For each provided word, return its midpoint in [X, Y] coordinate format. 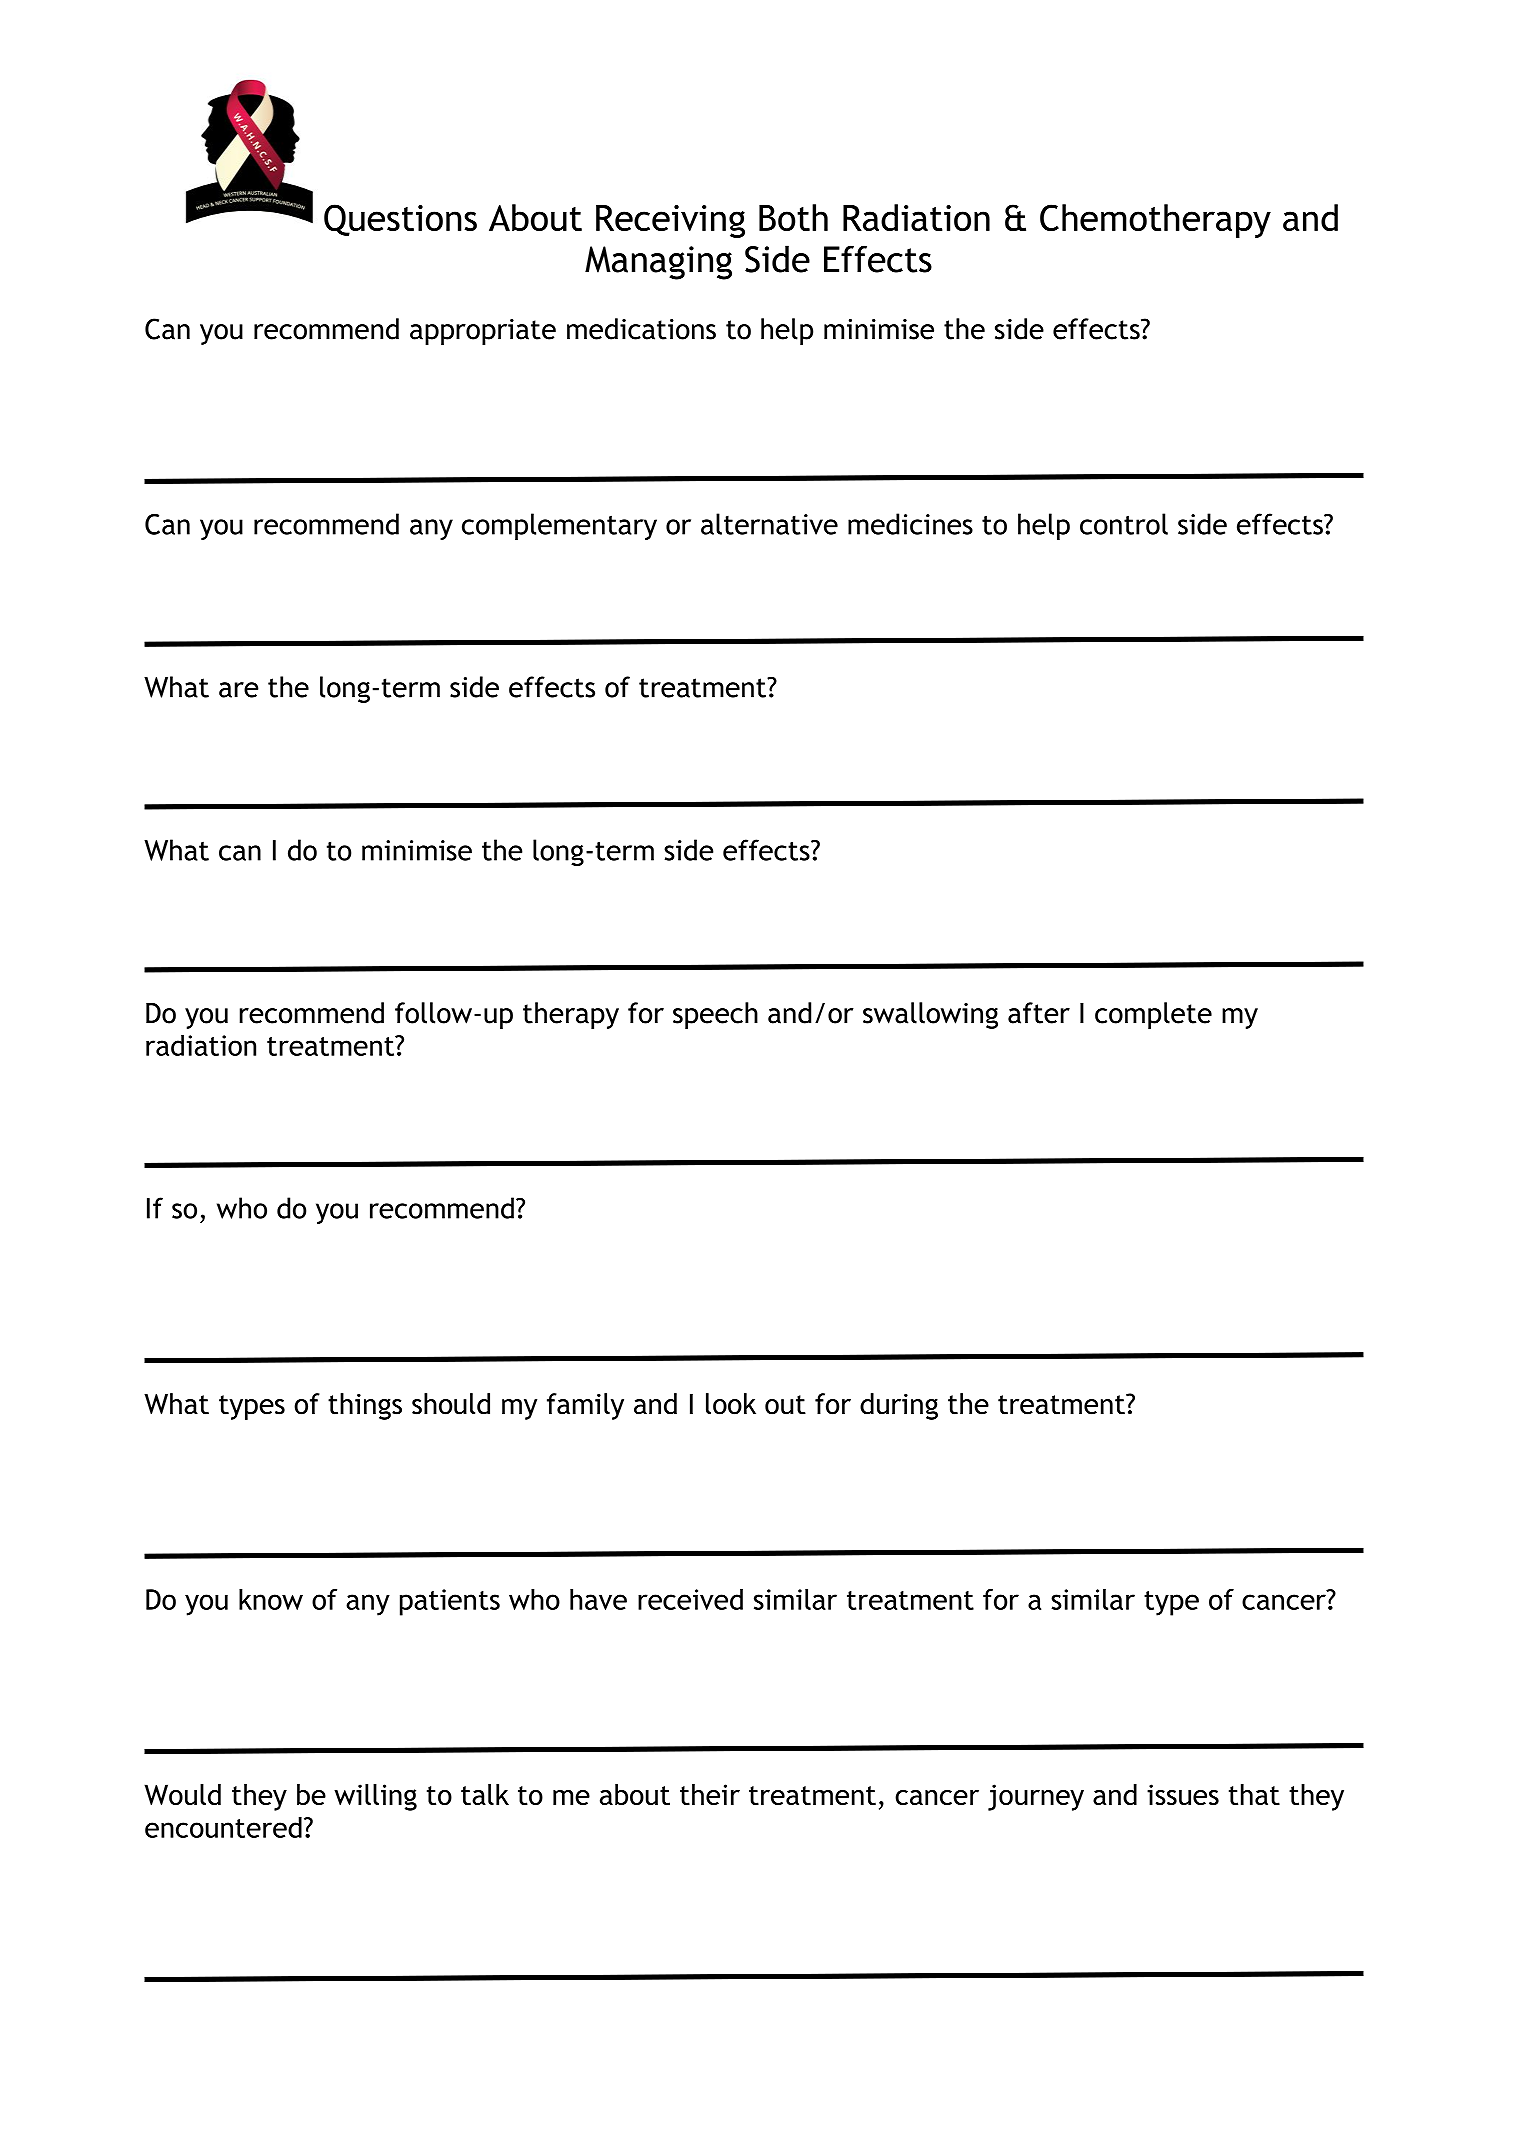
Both [793, 217]
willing [375, 1797]
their [710, 1794]
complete [1153, 1015]
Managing [658, 263]
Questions [400, 220]
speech [715, 1015]
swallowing [930, 1015]
